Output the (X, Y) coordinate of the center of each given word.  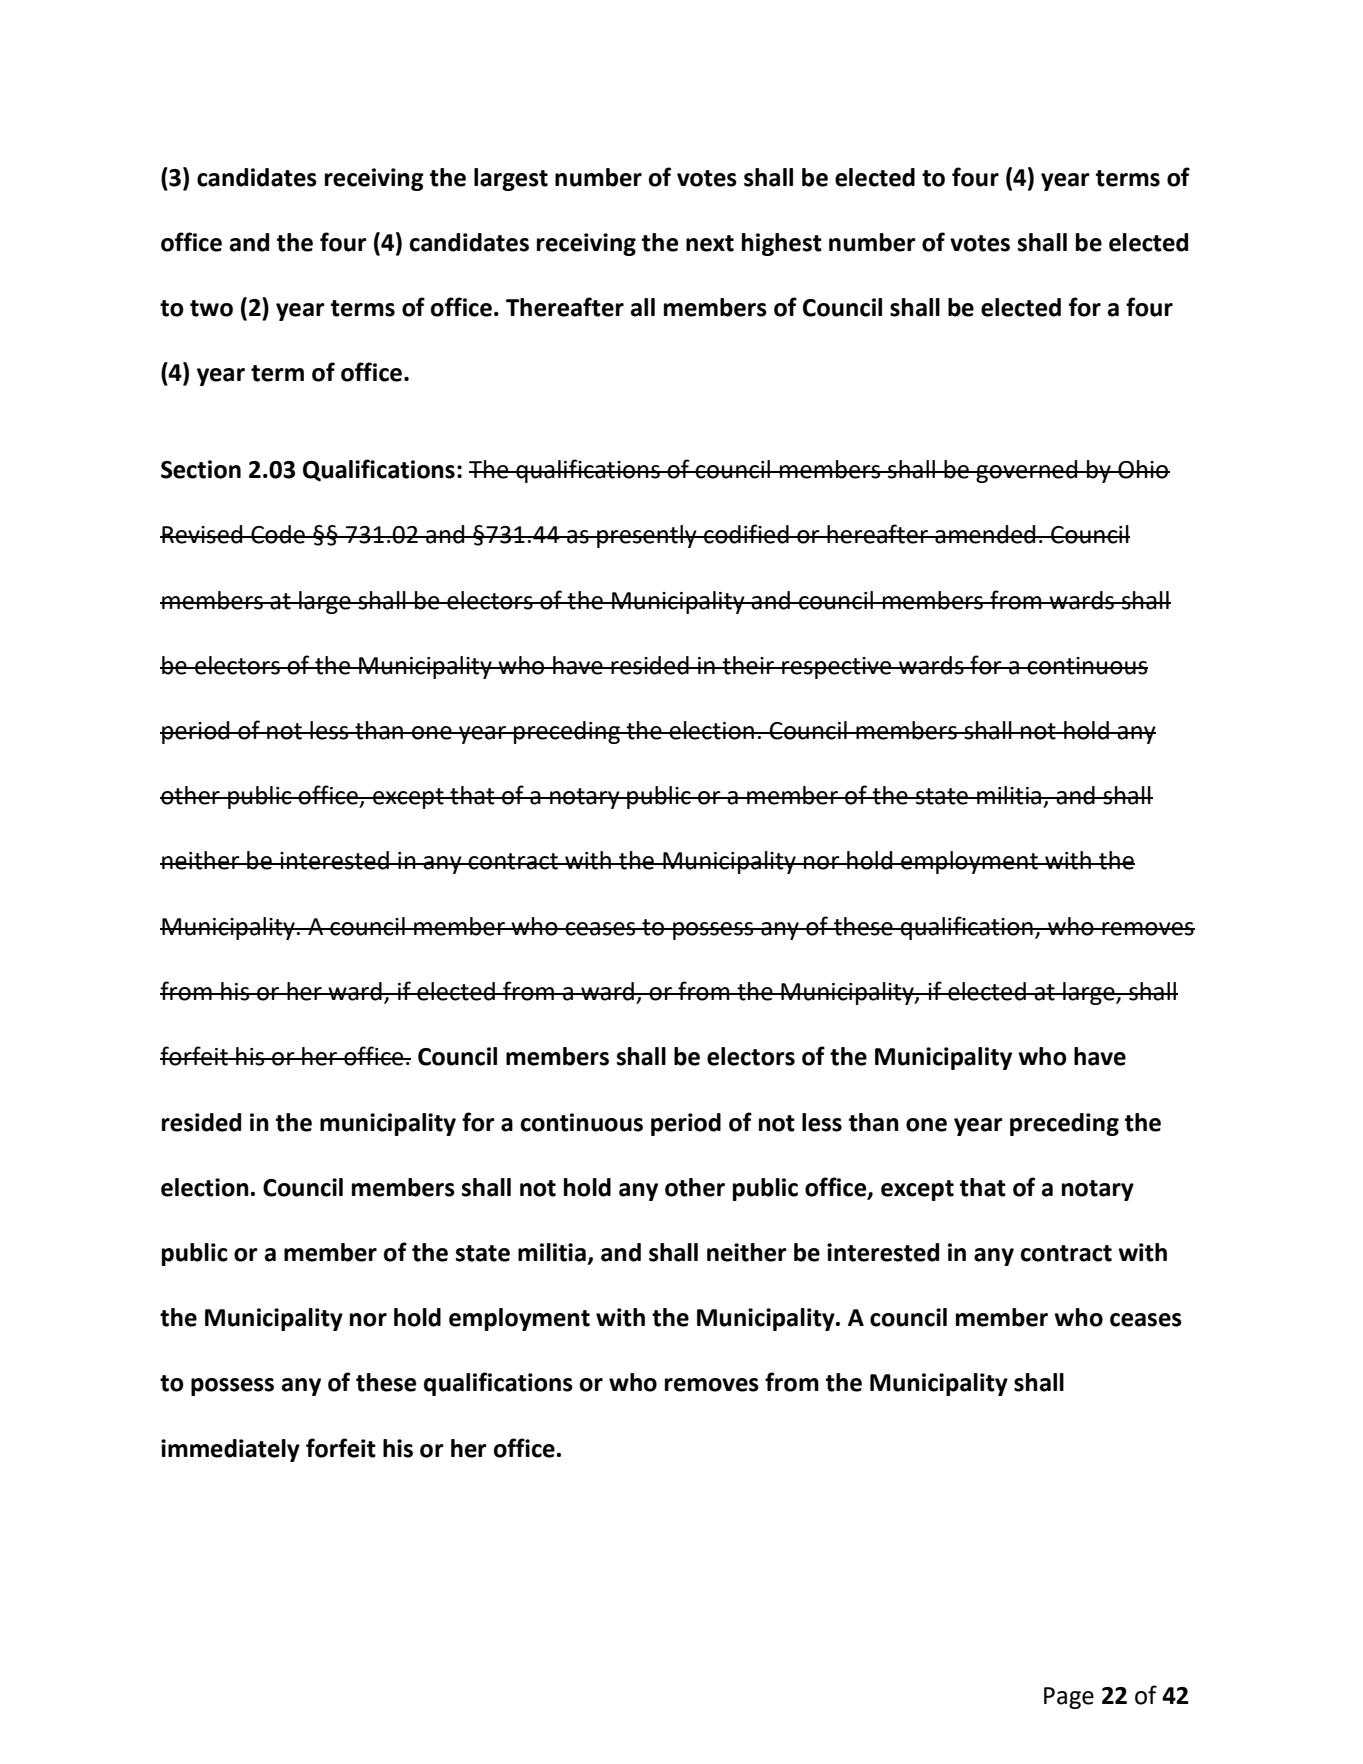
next (710, 243)
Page (1069, 1698)
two (211, 308)
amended (985, 534)
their (748, 665)
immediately (230, 1450)
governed (1027, 471)
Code (278, 534)
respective (837, 668)
